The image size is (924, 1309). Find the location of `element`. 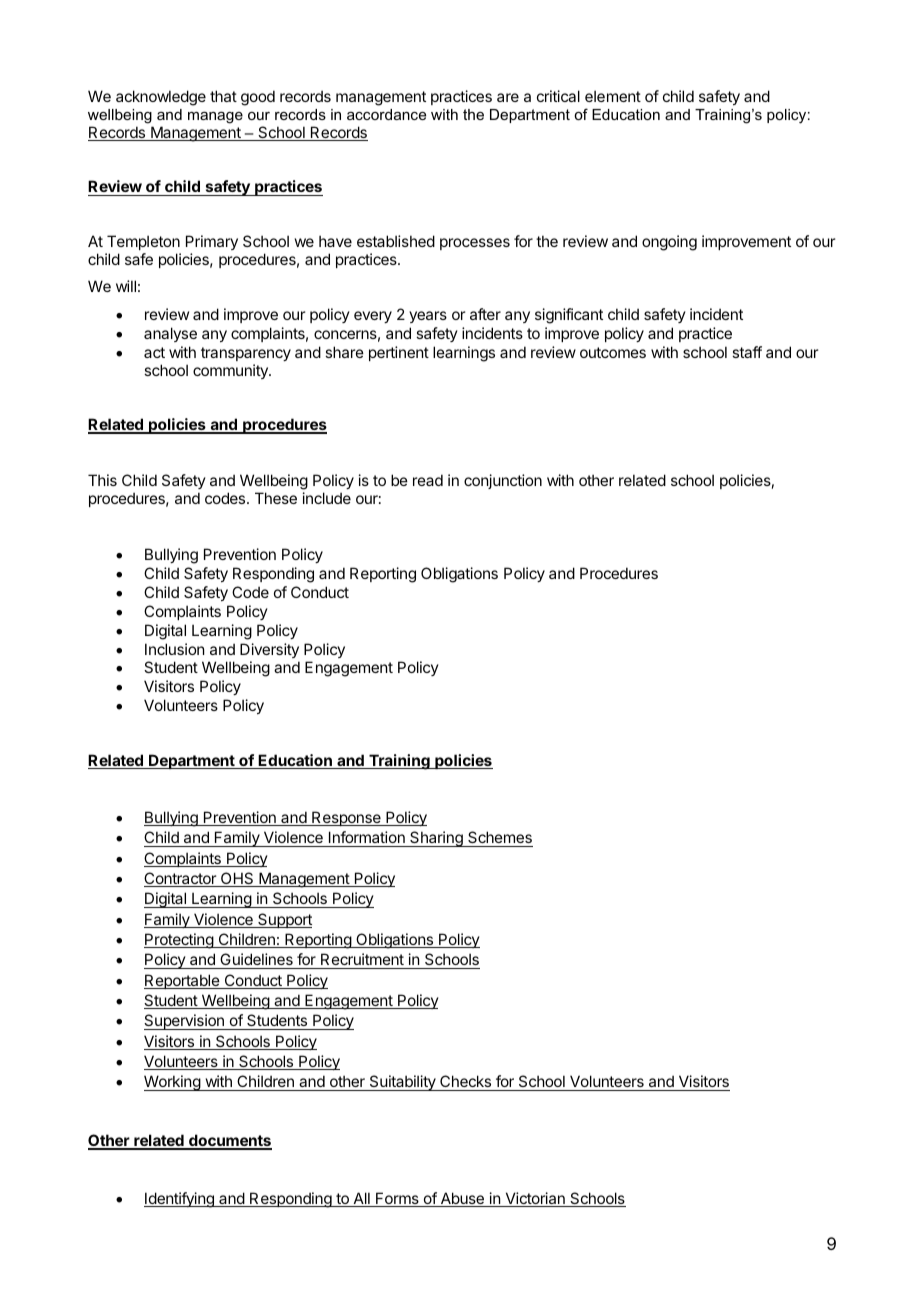

element is located at coordinates (613, 96).
